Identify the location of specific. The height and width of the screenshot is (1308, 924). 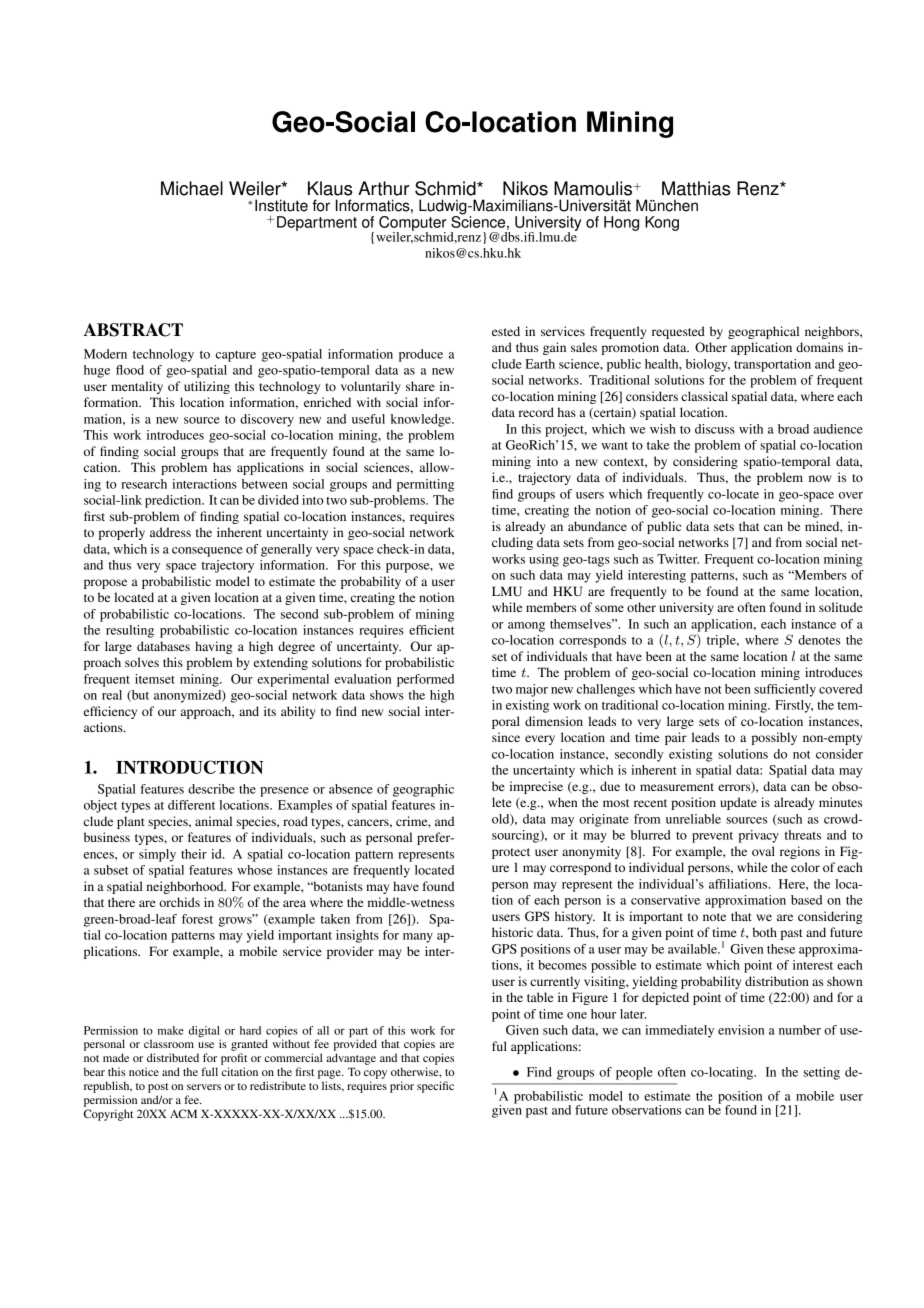
(435, 1087).
